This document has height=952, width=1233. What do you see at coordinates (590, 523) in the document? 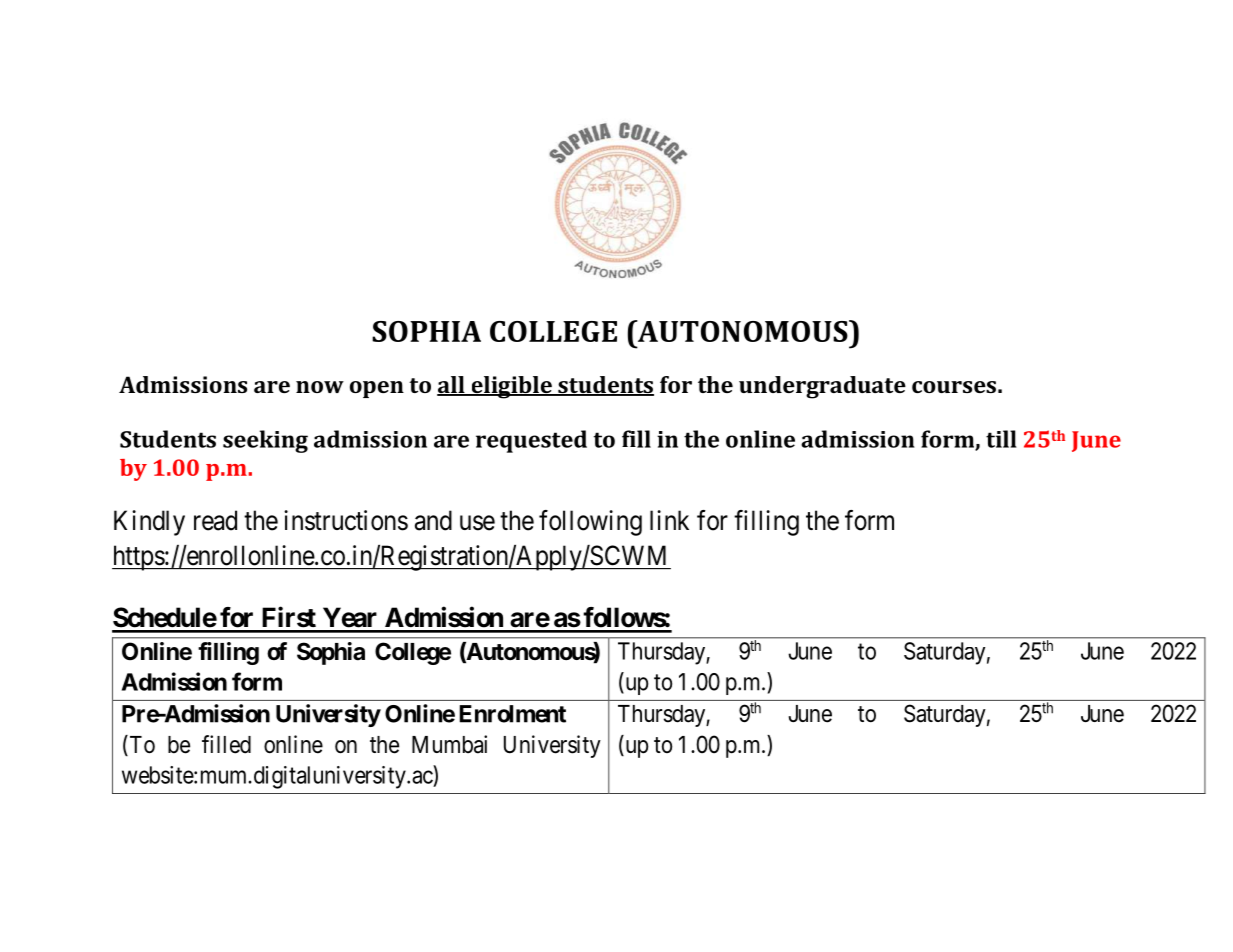
I see `following` at bounding box center [590, 523].
